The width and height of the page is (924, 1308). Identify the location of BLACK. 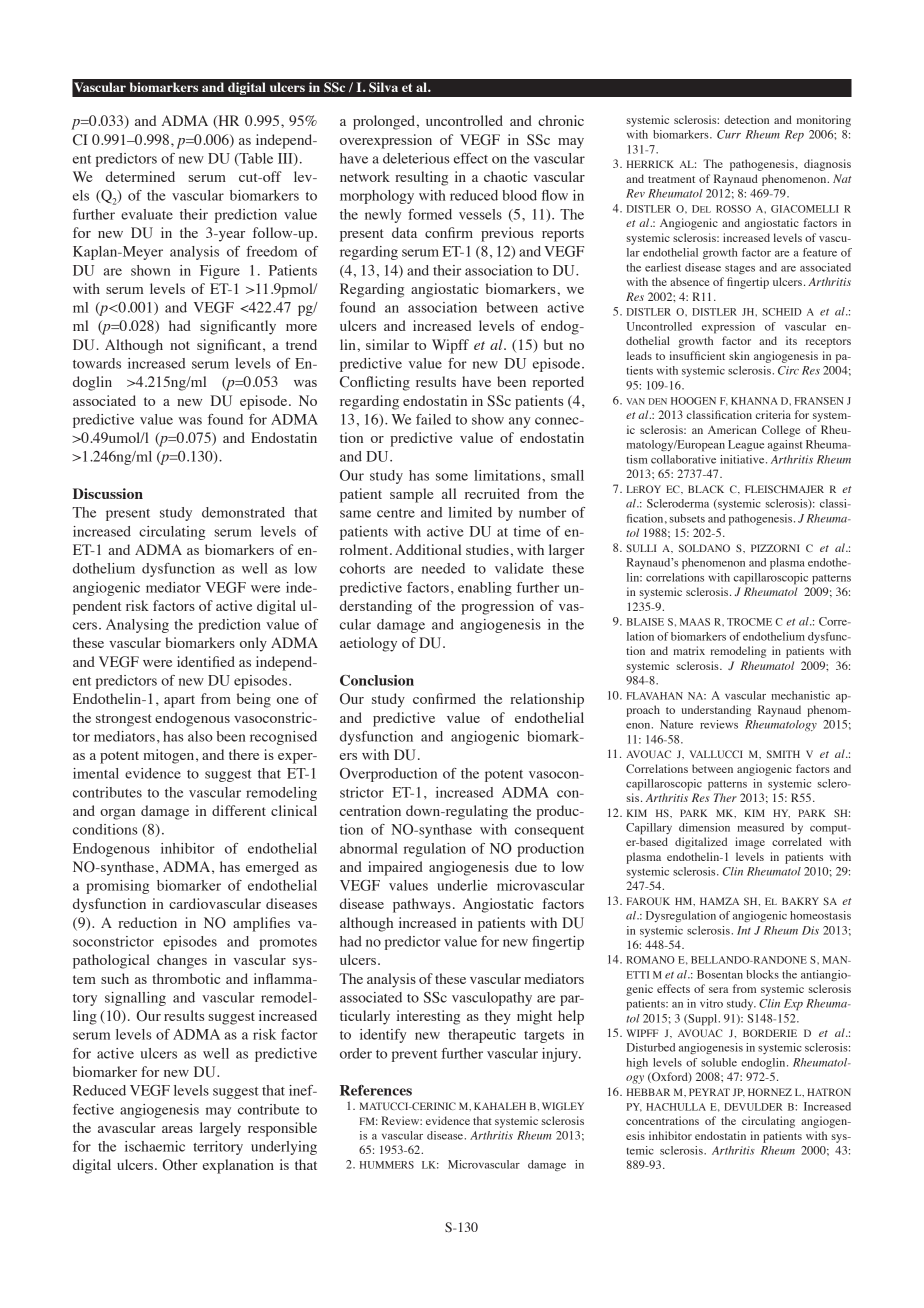
(706, 489).
